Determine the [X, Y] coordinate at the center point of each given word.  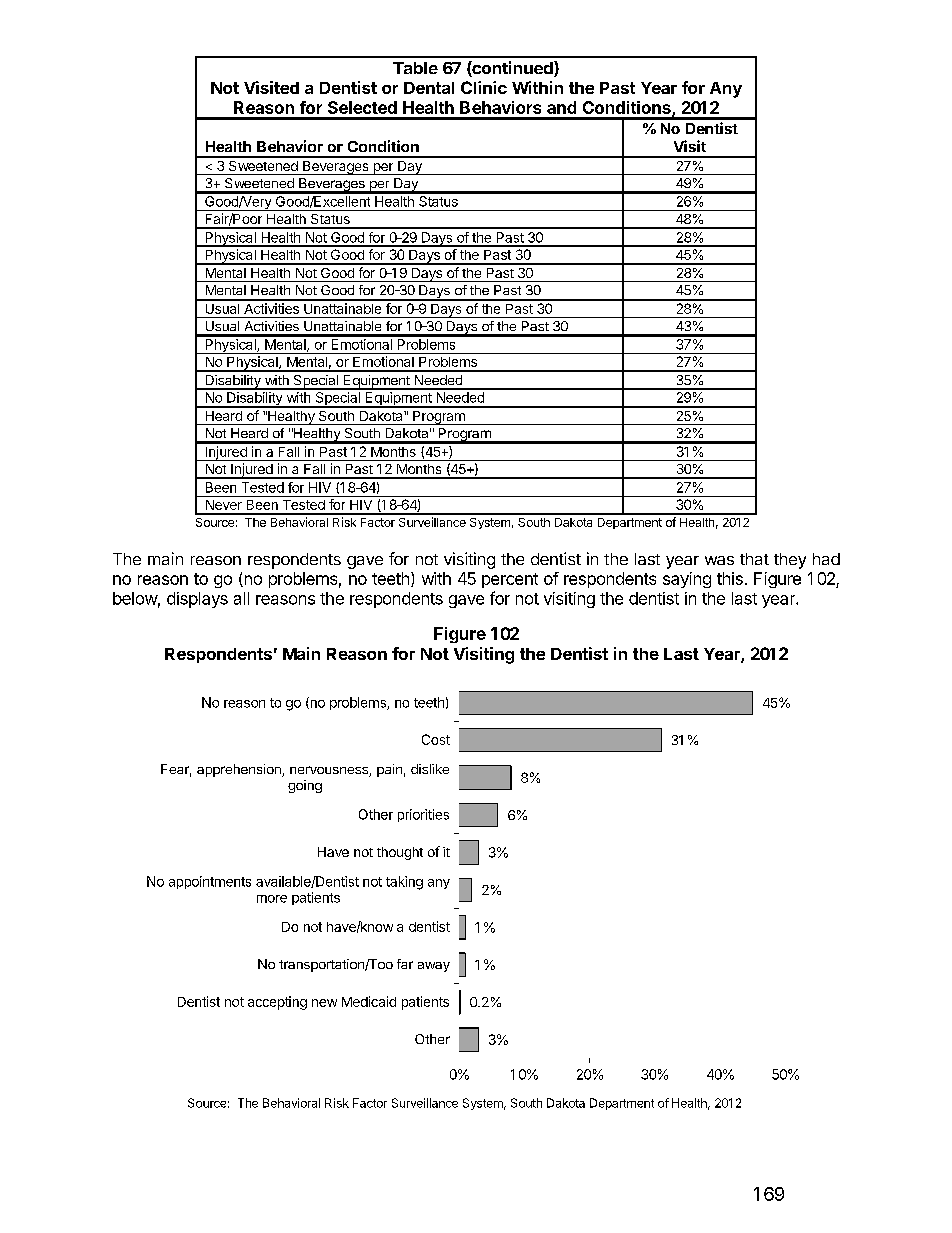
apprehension [240, 770]
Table [415, 68]
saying [687, 580]
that [754, 559]
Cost [436, 739]
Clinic [484, 87]
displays [197, 600]
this [730, 578]
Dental [429, 88]
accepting [277, 1003]
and [561, 107]
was [719, 560]
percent [510, 580]
